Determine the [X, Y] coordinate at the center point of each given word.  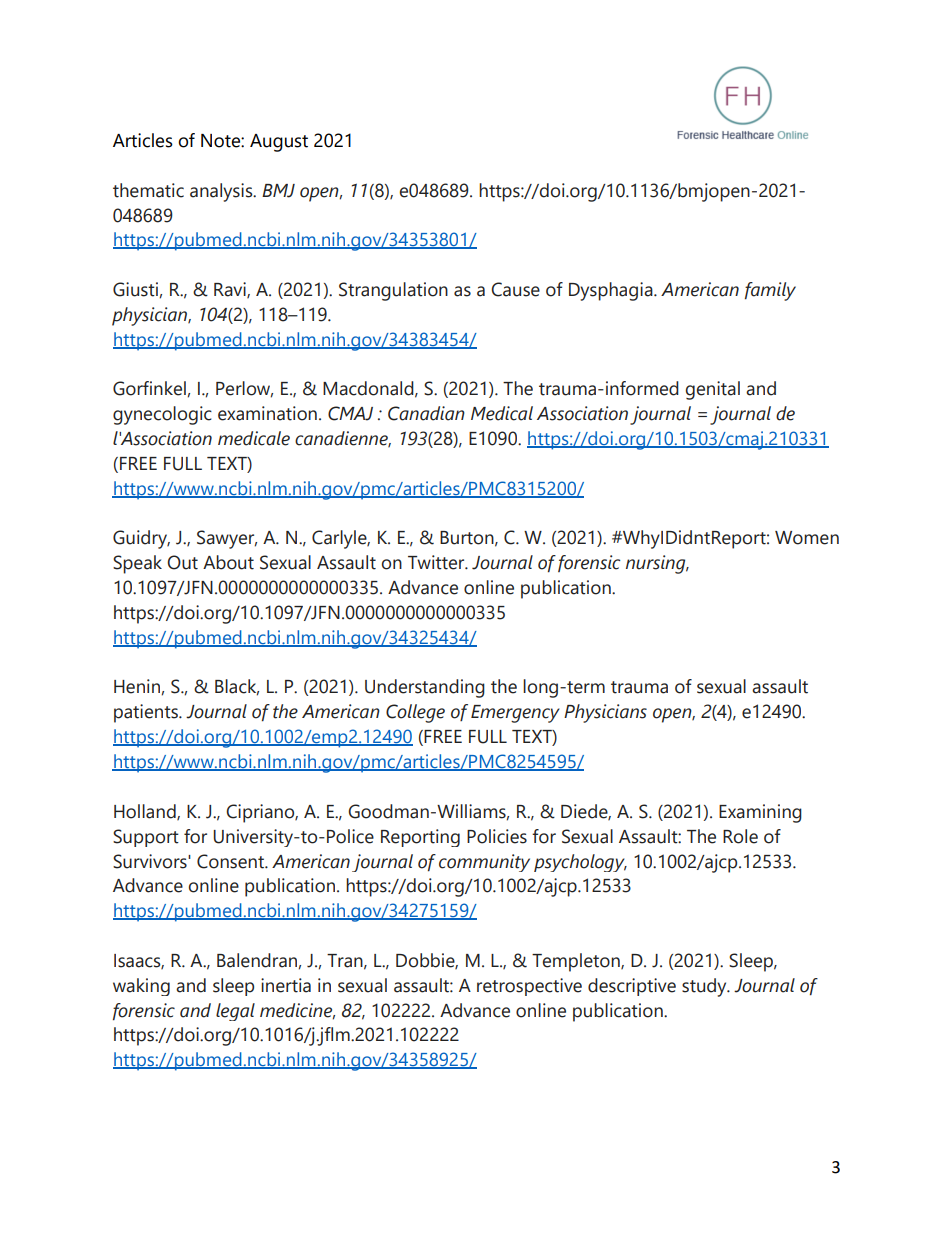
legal [235, 1012]
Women [807, 538]
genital [713, 390]
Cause [515, 289]
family [770, 291]
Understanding [425, 688]
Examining [760, 813]
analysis [222, 192]
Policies [497, 836]
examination [267, 413]
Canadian [426, 413]
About [228, 562]
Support [146, 838]
